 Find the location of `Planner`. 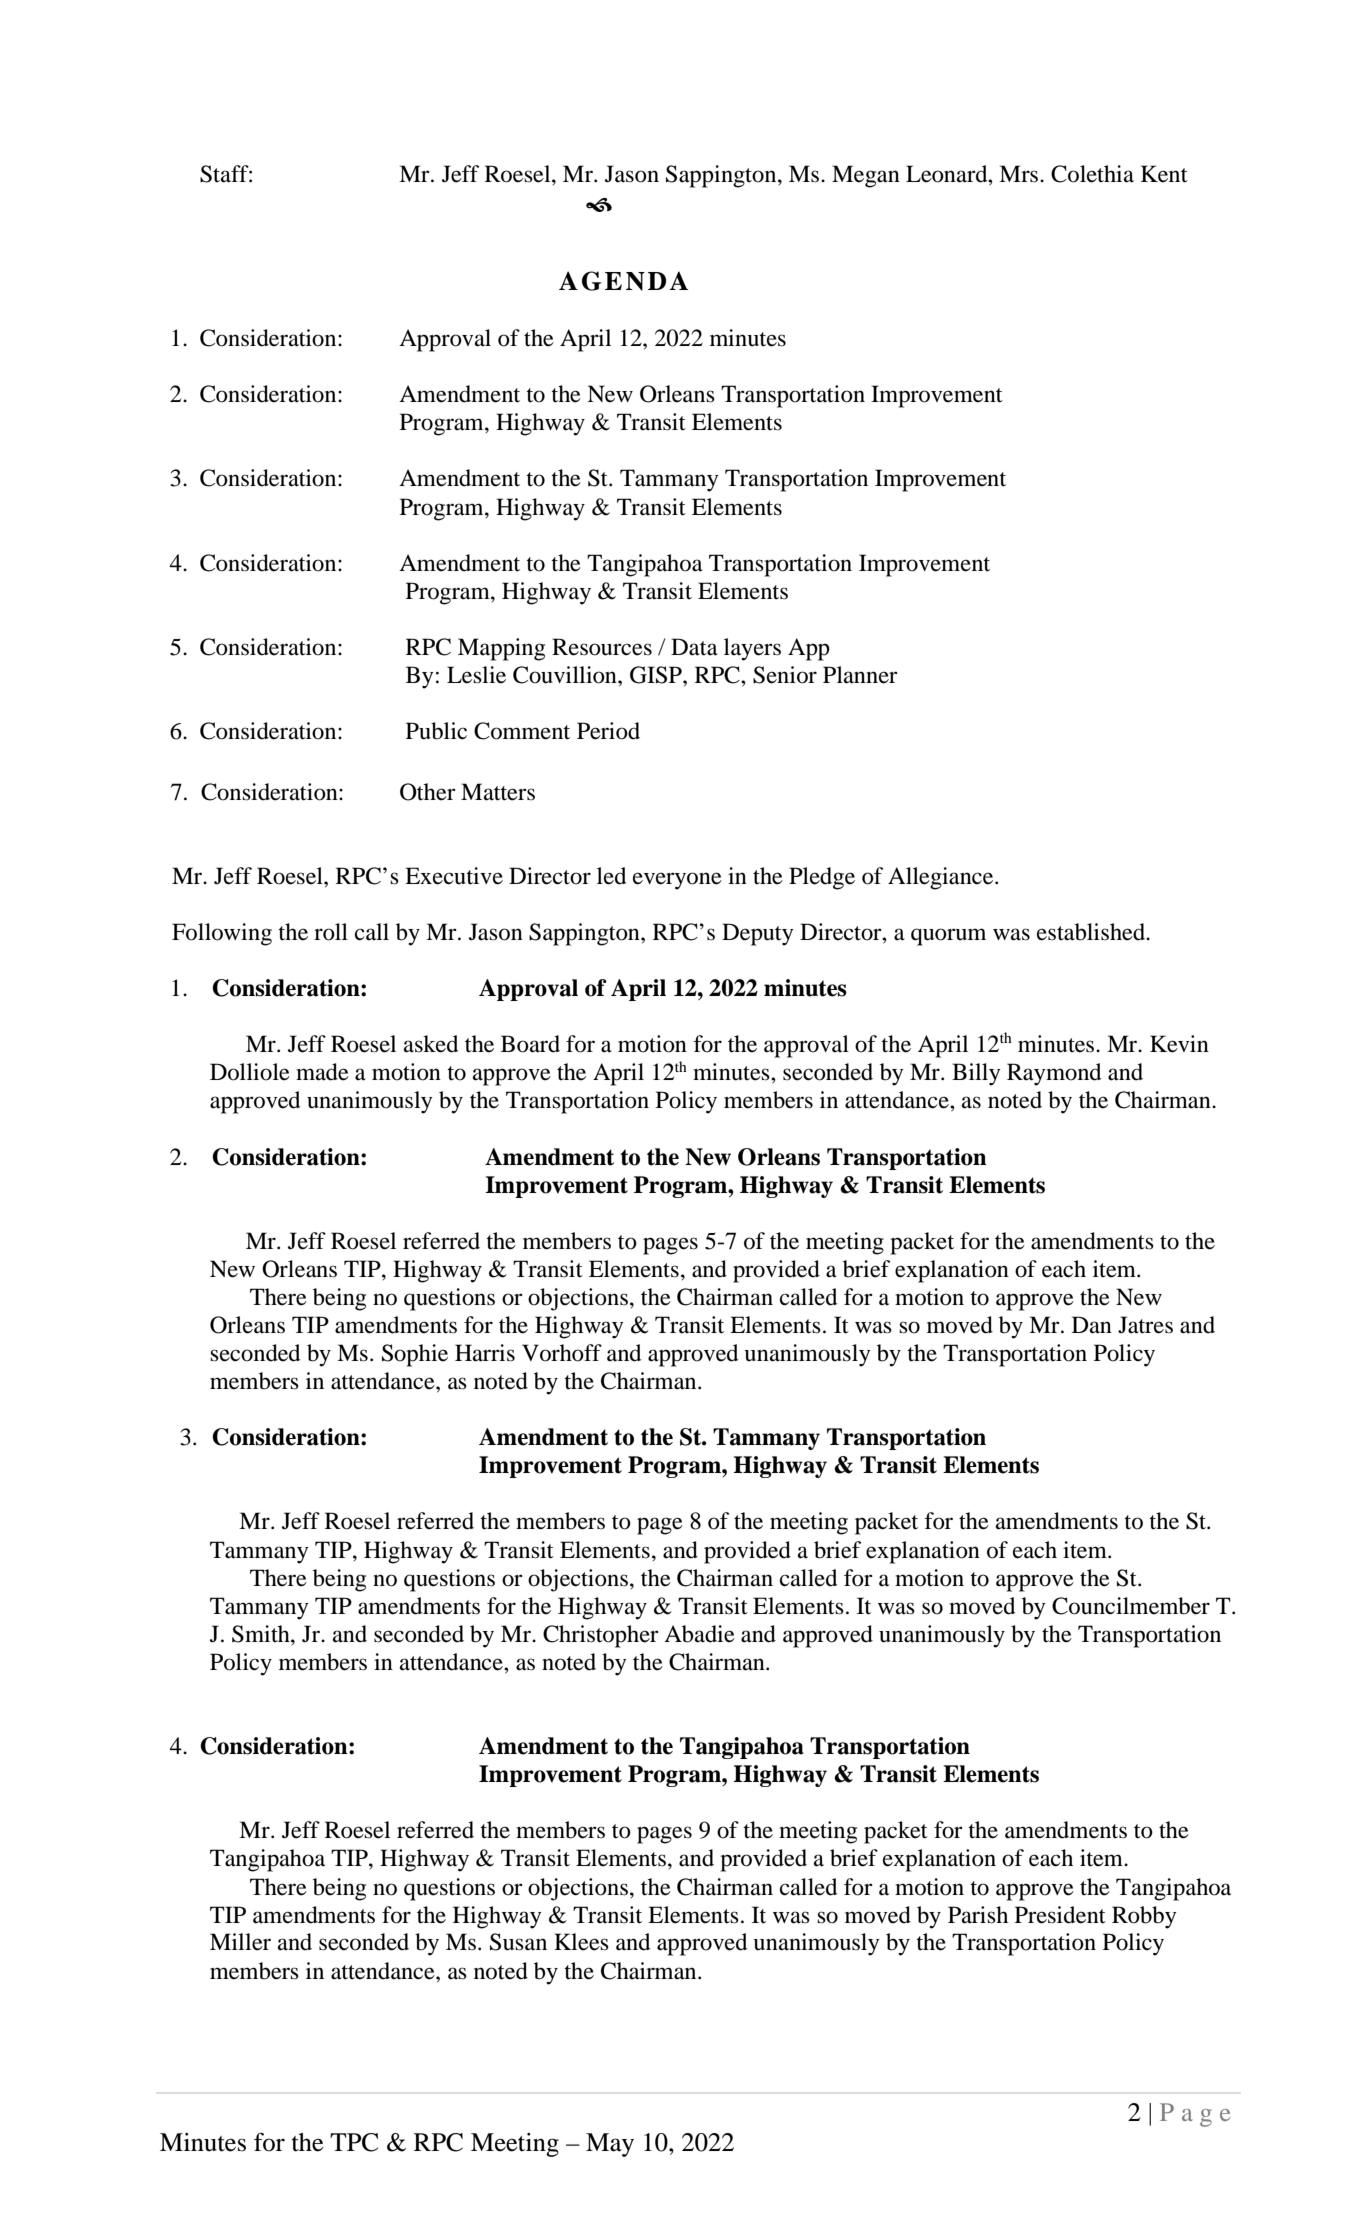

Planner is located at coordinates (860, 675).
